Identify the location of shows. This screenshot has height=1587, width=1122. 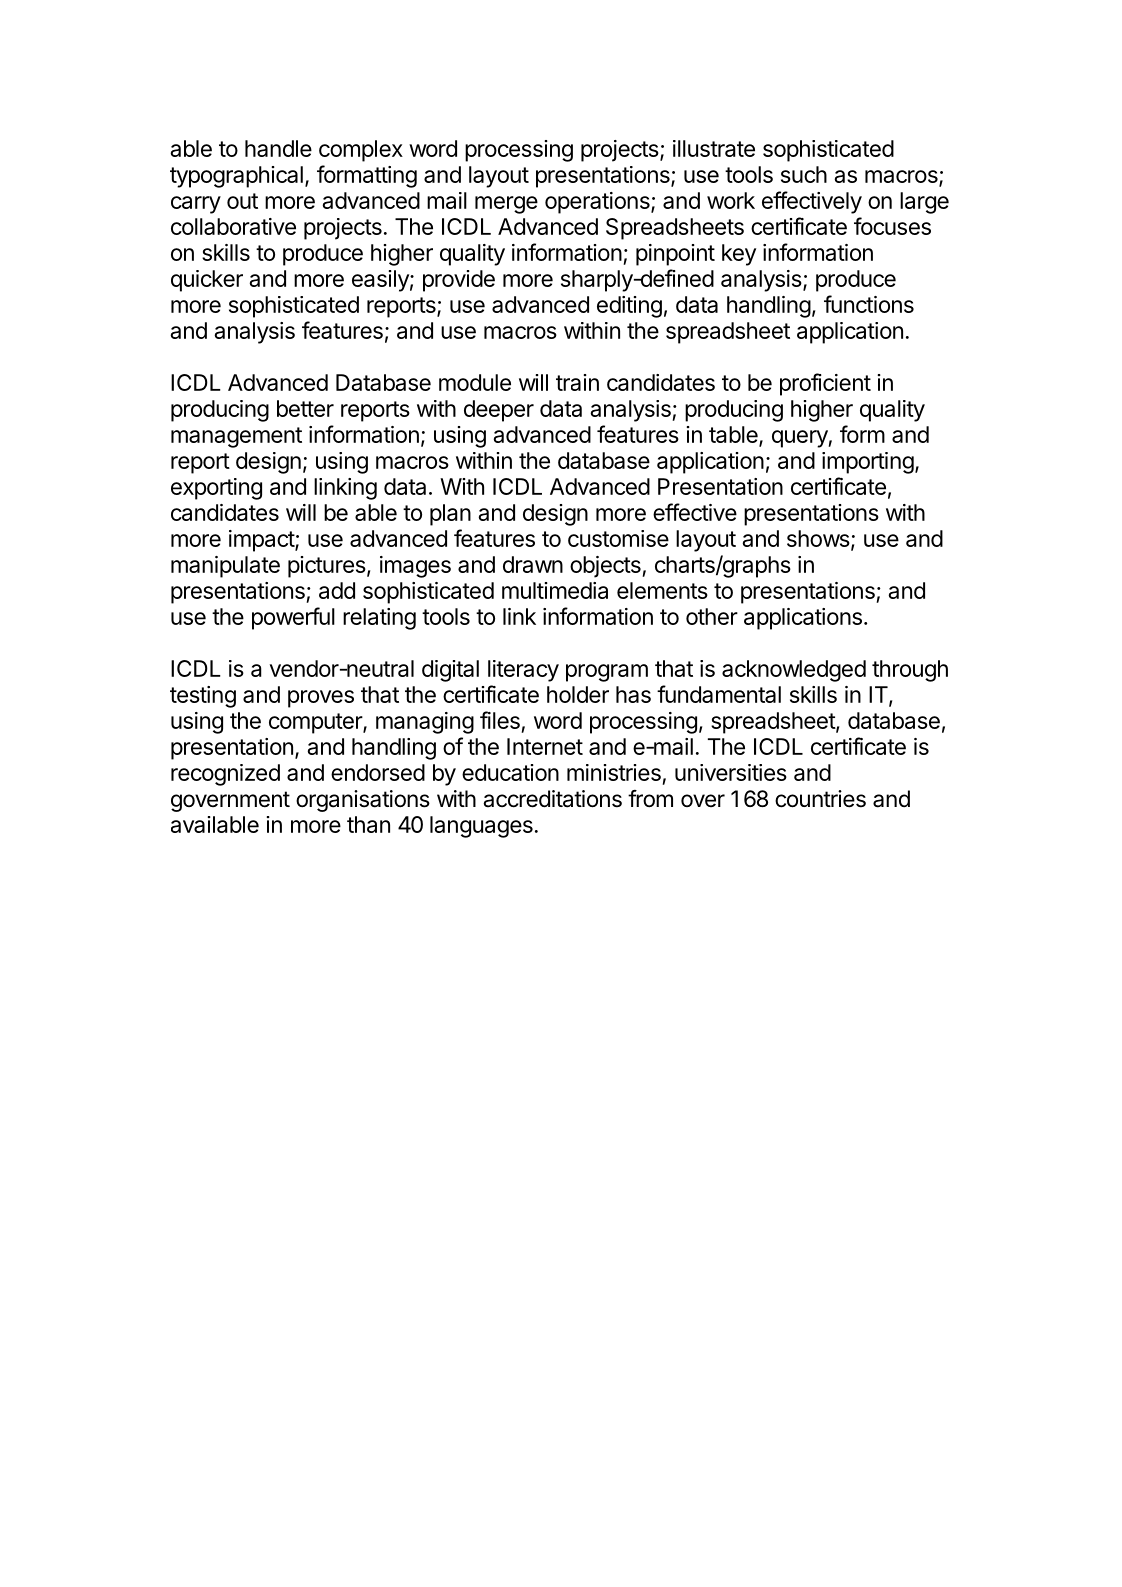
(818, 538).
